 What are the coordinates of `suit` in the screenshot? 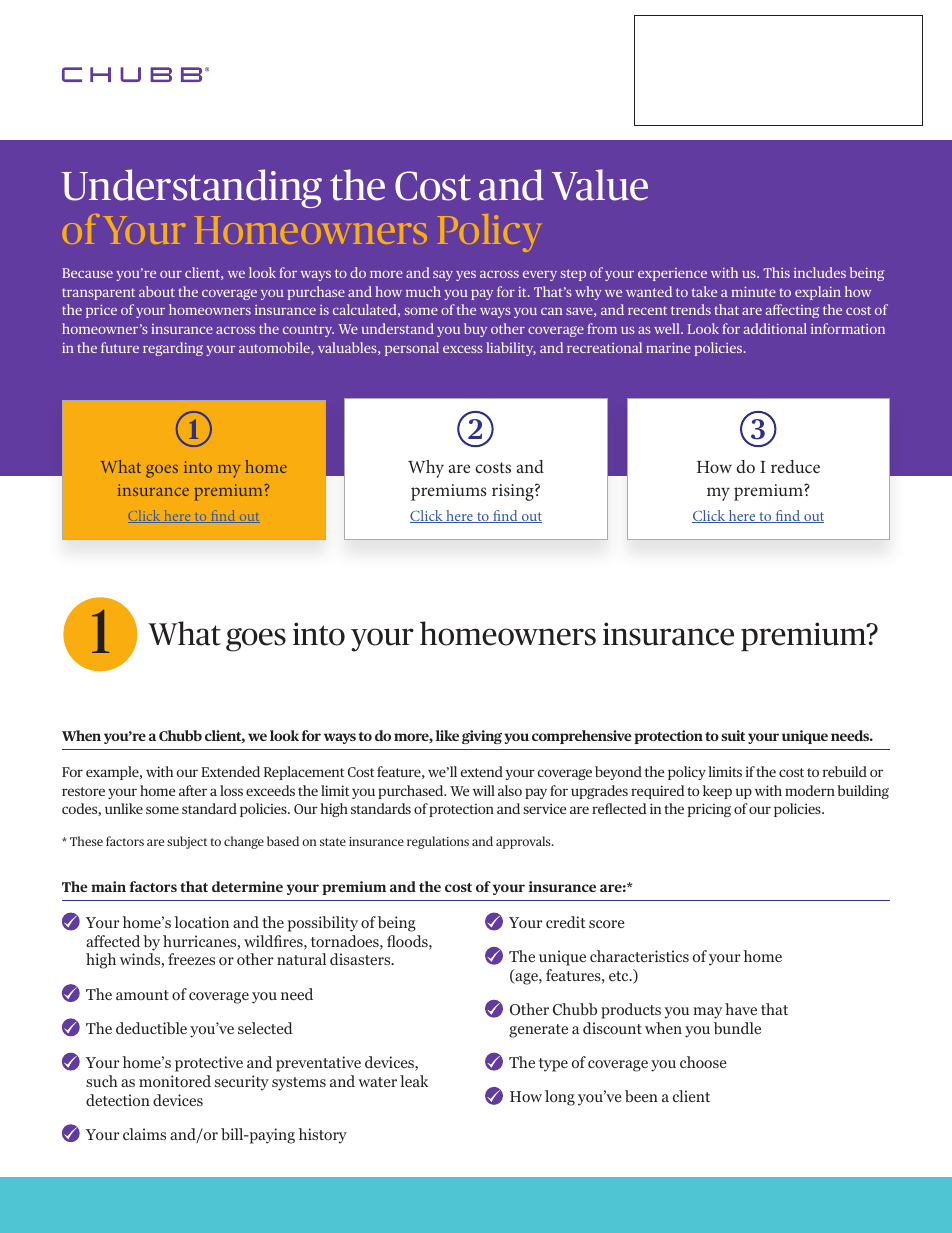 It's located at (733, 735).
